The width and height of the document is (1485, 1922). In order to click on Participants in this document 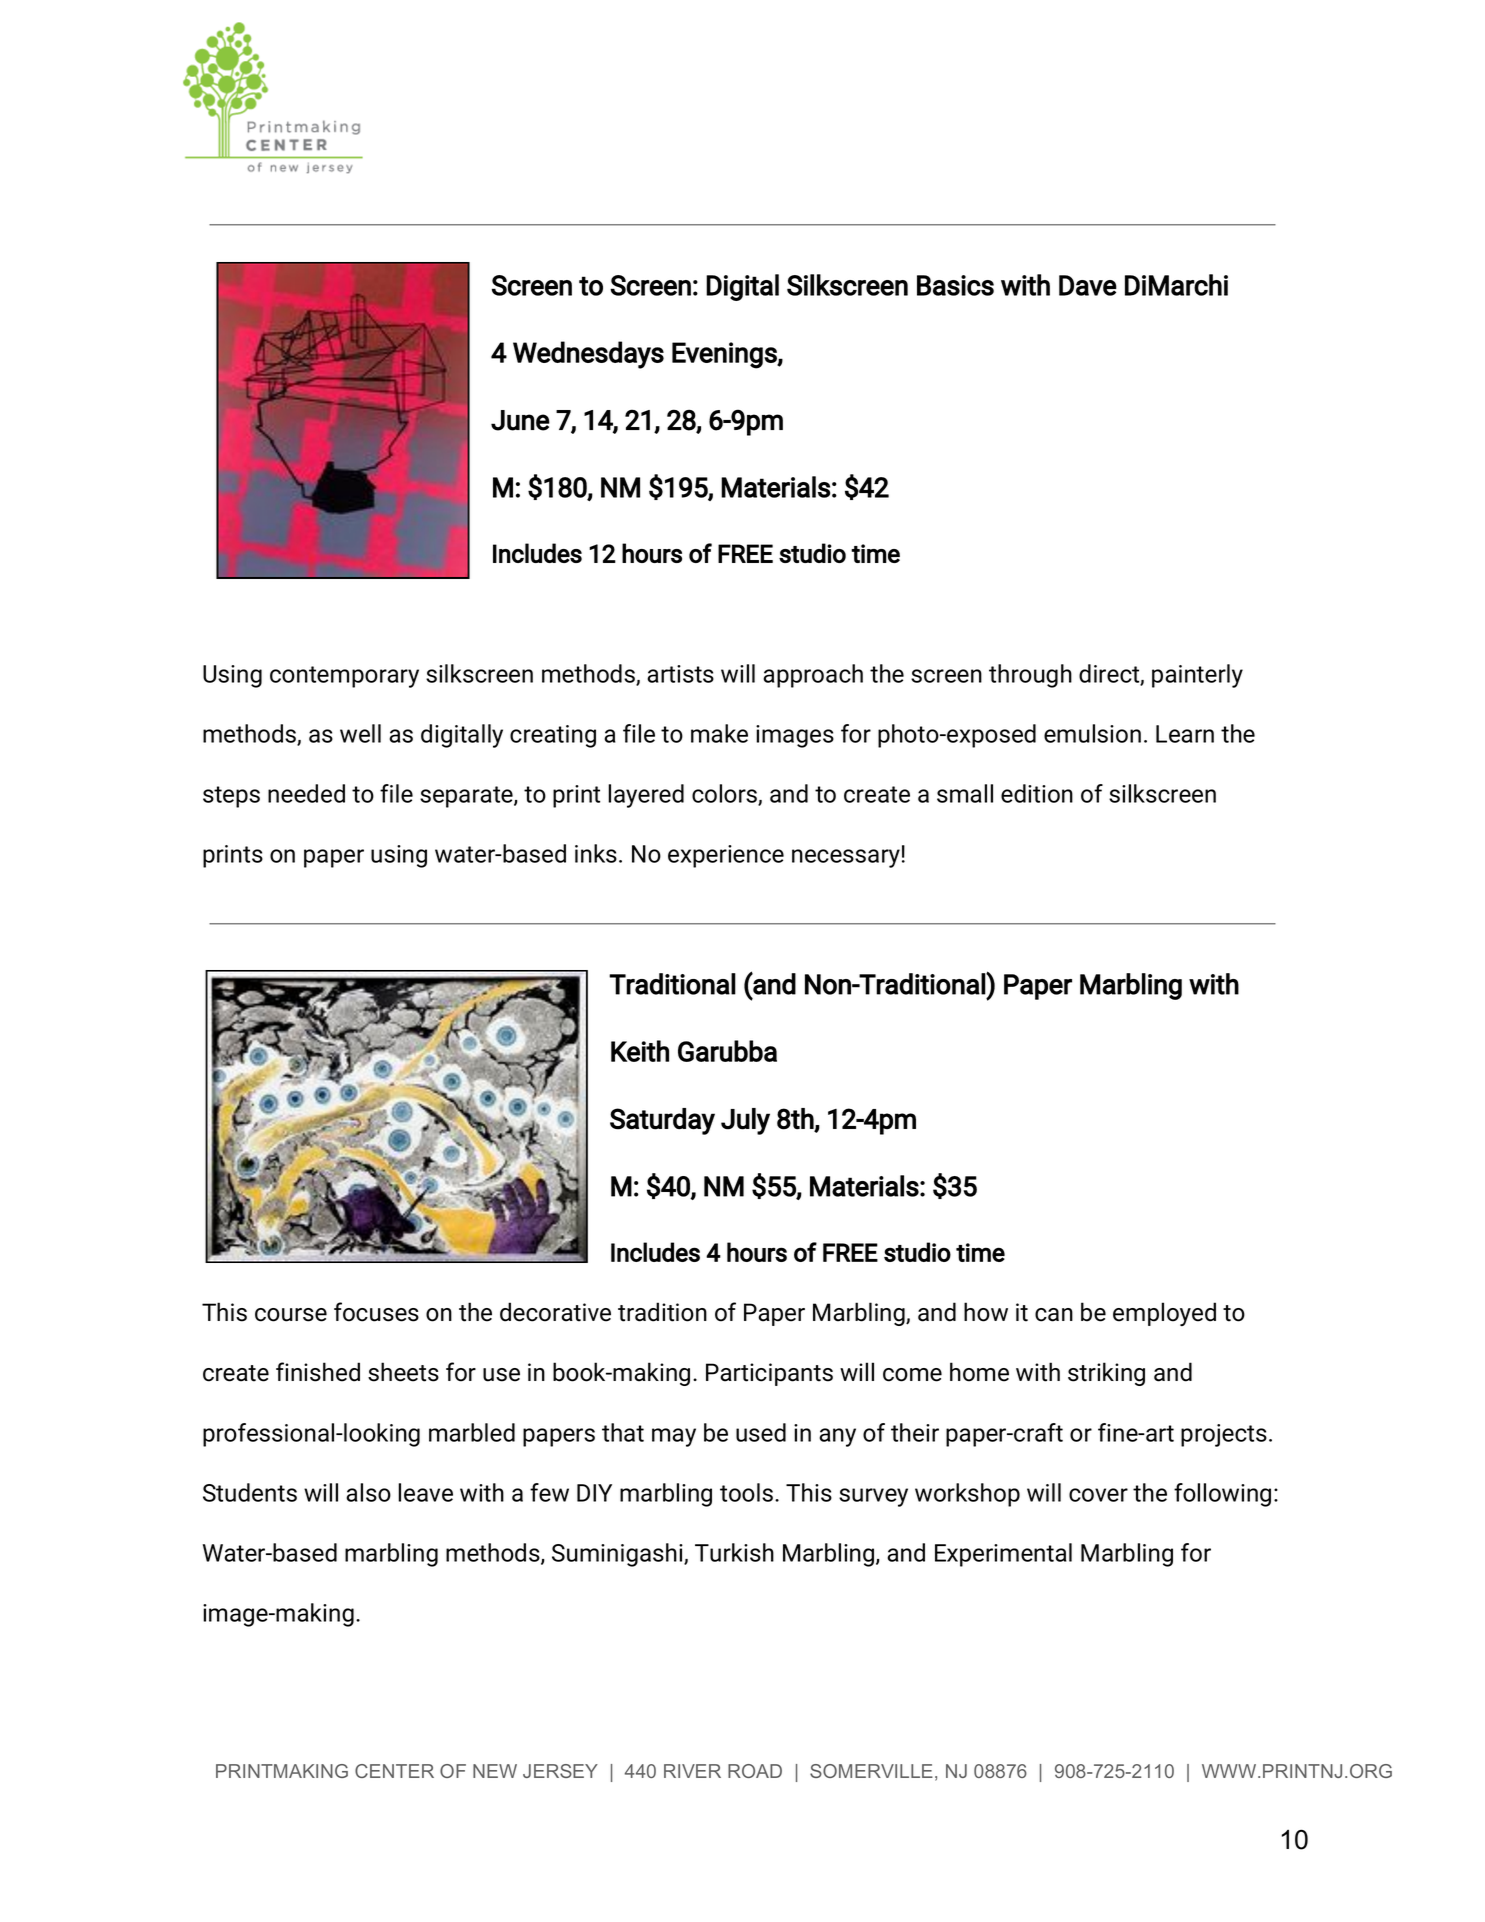, I will do `click(769, 1374)`.
